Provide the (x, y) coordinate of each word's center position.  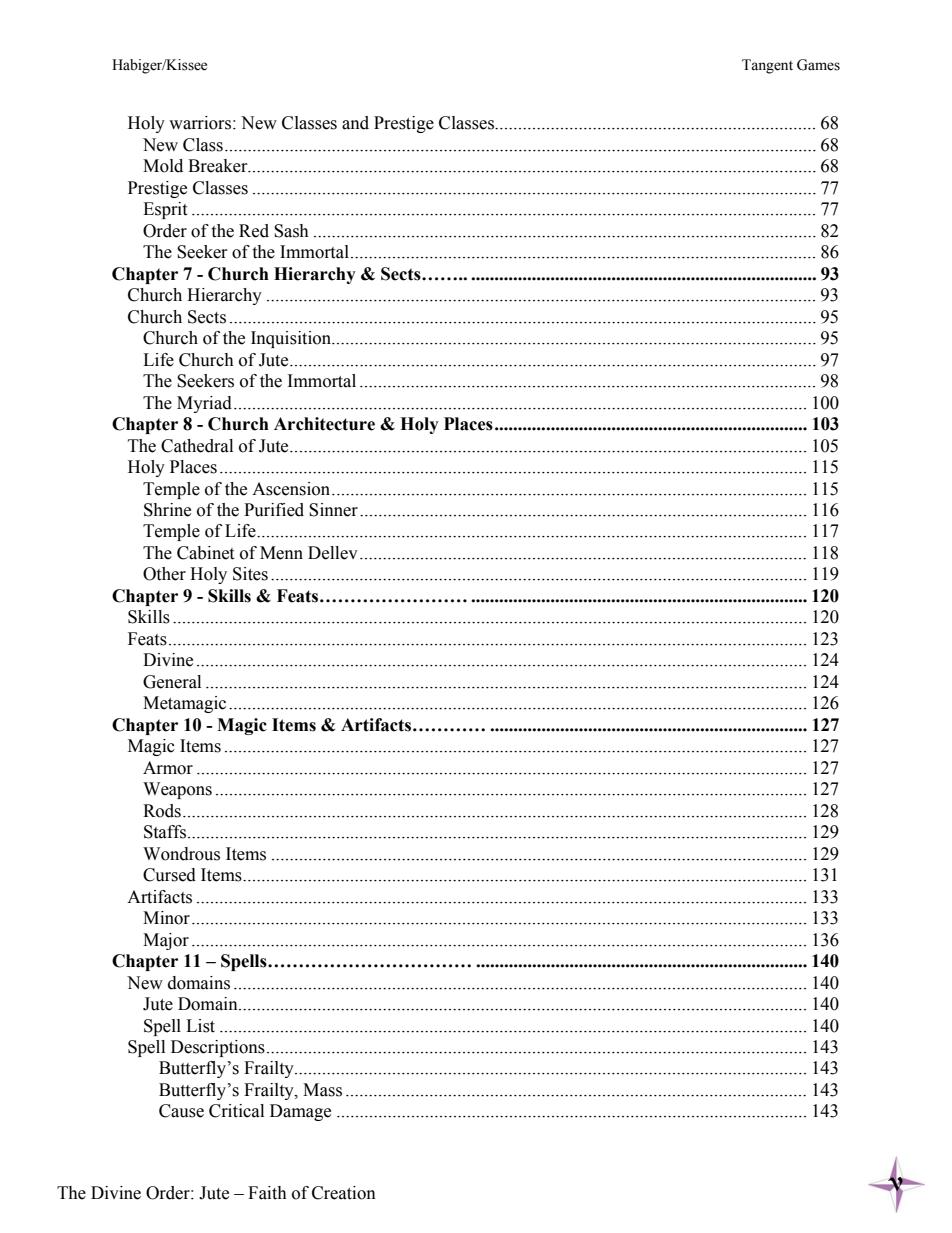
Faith (267, 1193)
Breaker (219, 166)
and (355, 123)
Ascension (292, 489)
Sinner (333, 510)
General (172, 682)
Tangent (767, 66)
